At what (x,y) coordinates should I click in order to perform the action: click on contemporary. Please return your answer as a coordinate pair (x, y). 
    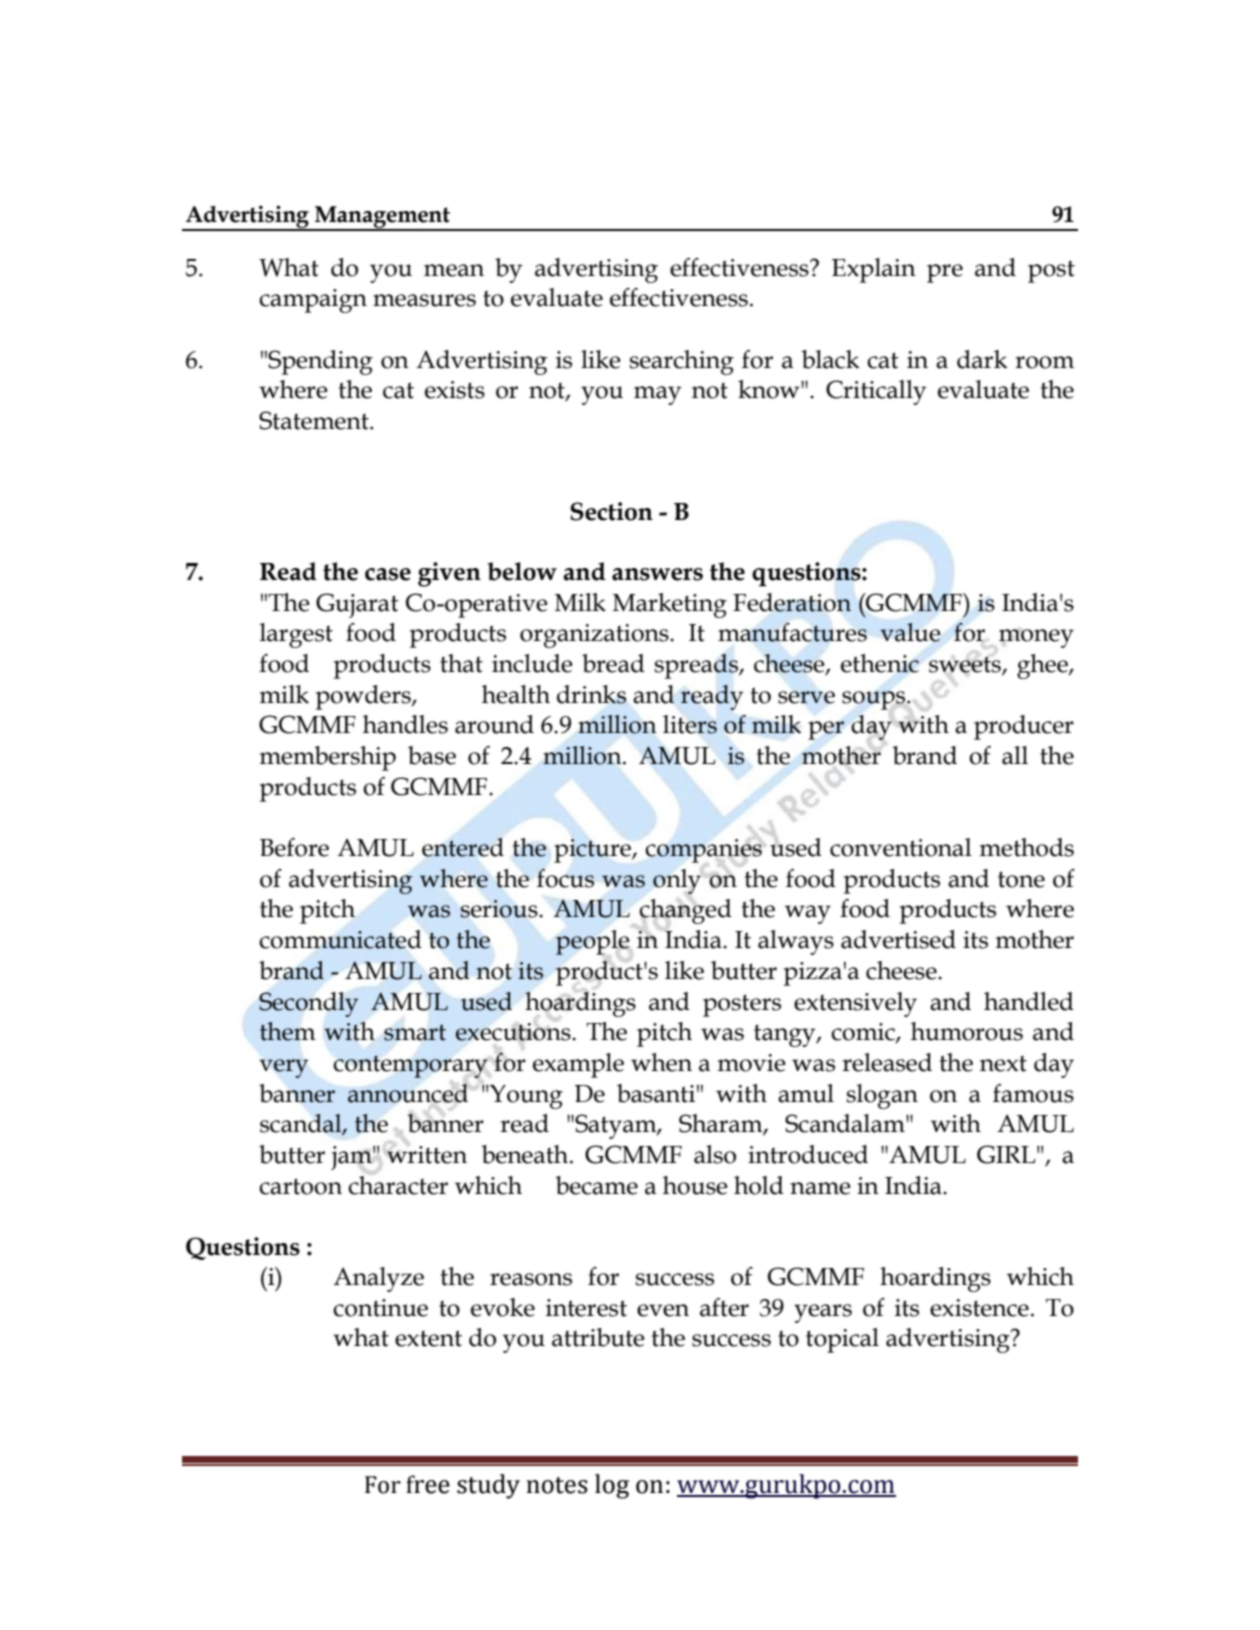
    Looking at the image, I should click on (411, 1066).
